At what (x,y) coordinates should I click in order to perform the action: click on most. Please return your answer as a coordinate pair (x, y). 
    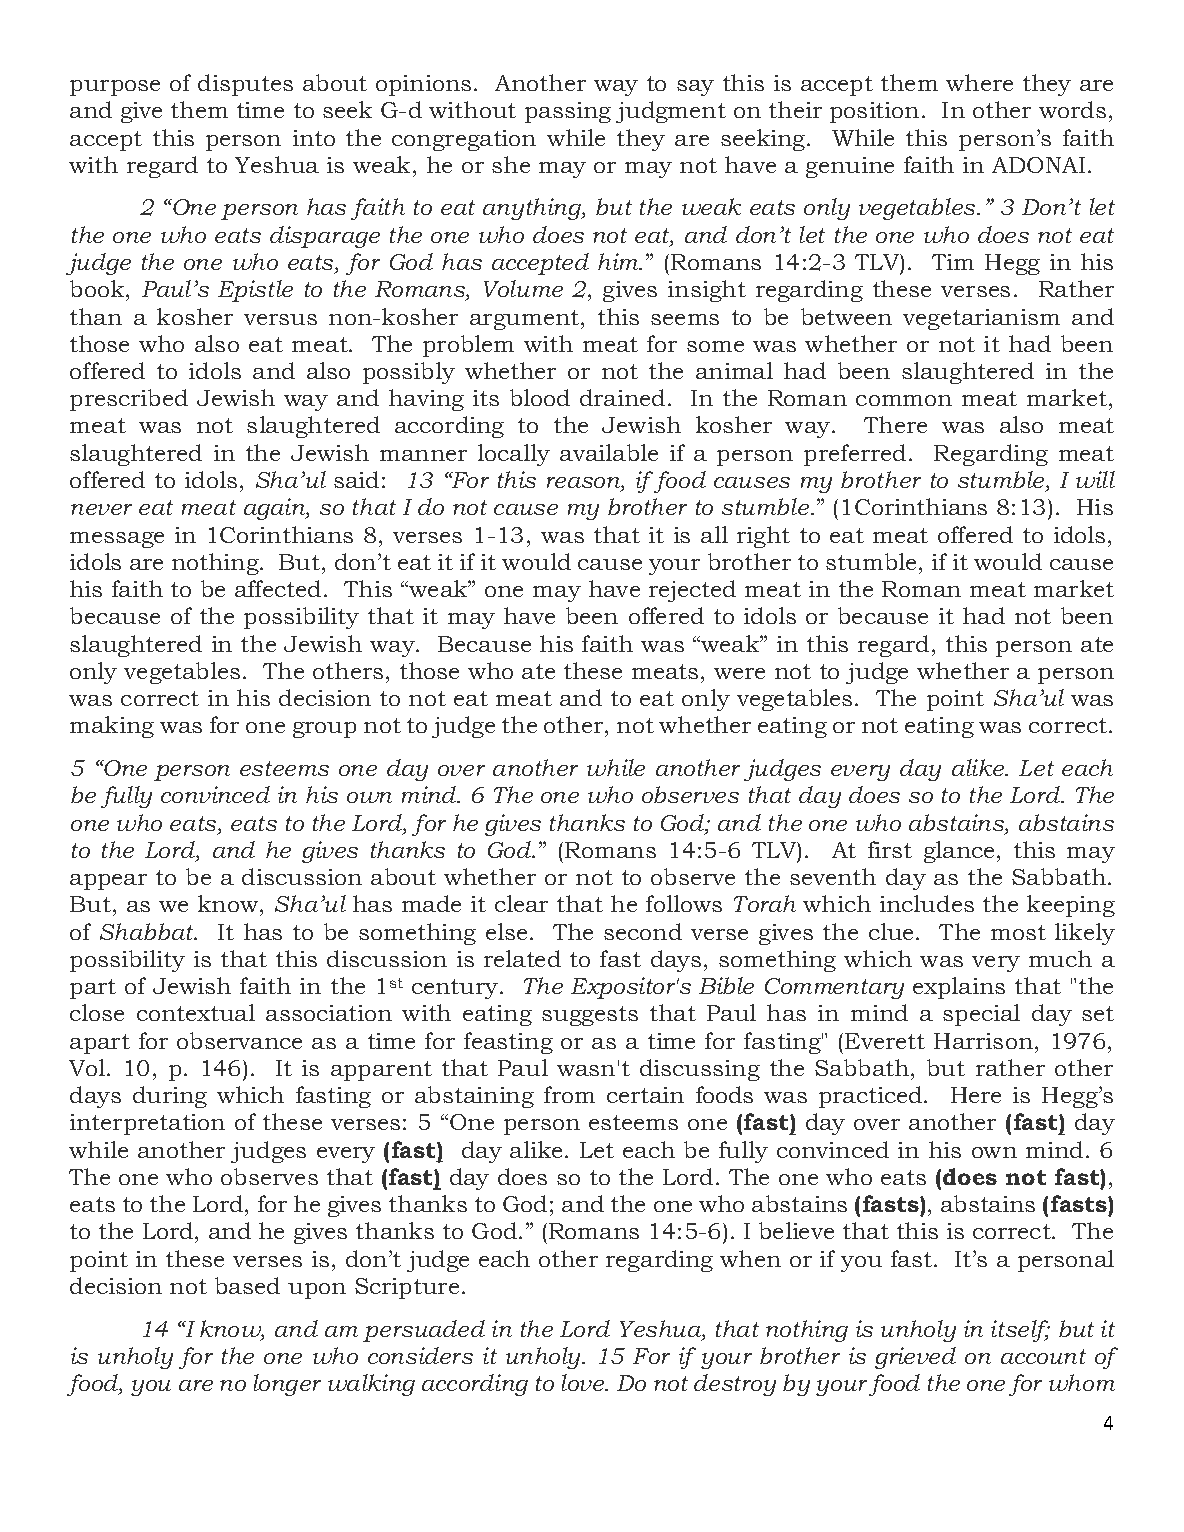
    Looking at the image, I should click on (1018, 932).
